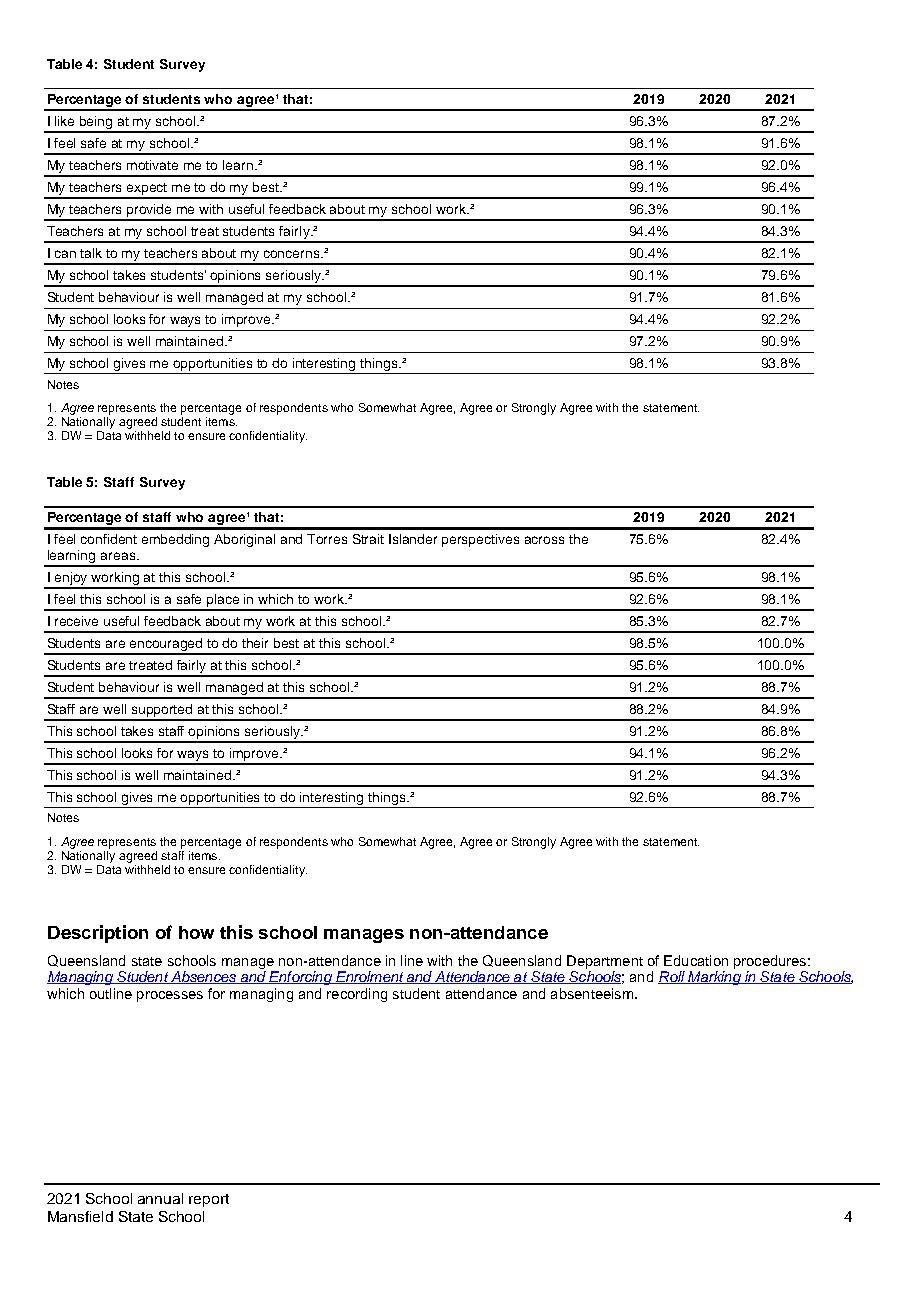 This image has width=924, height=1308. I want to click on motivate, so click(152, 165).
